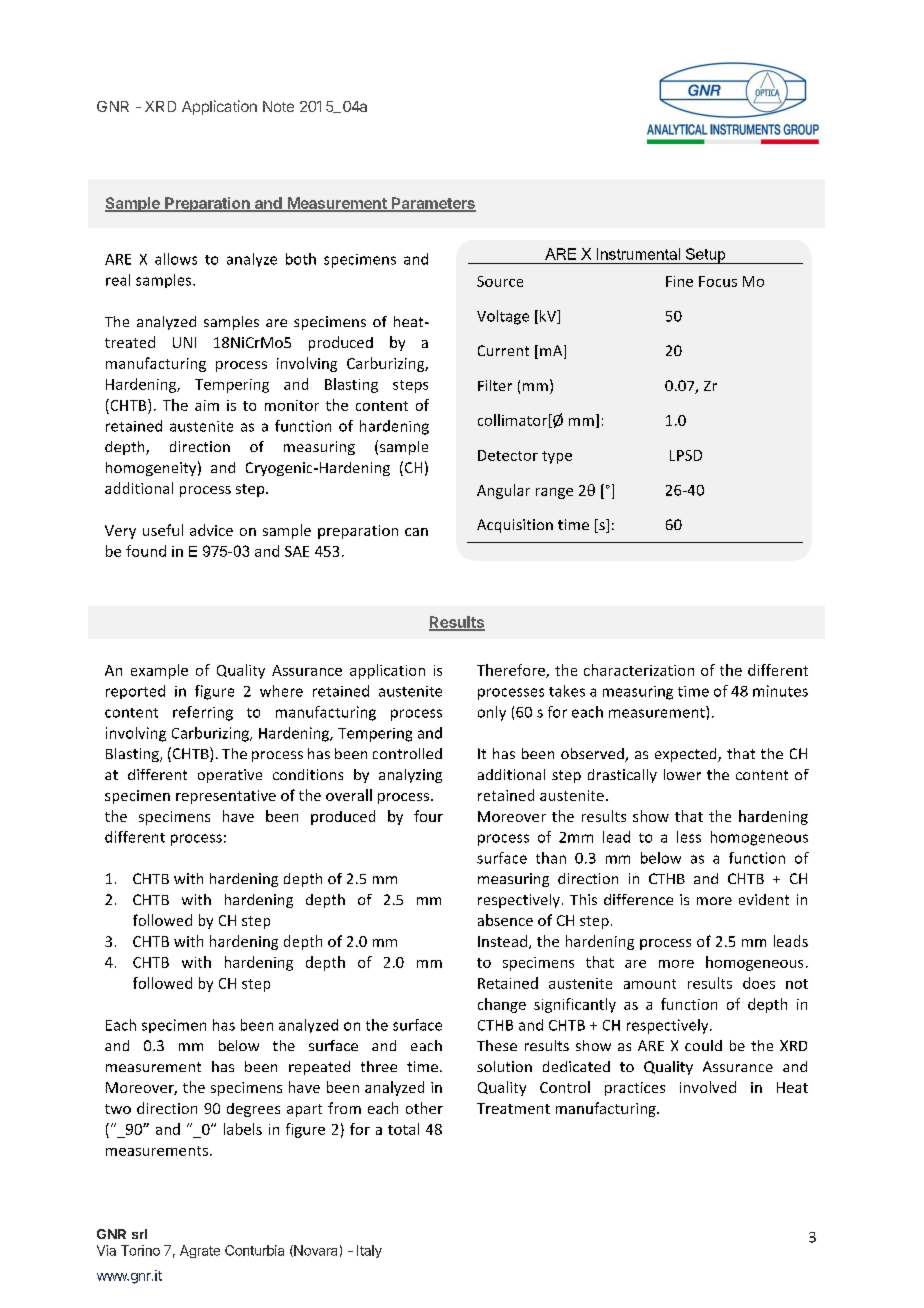  Describe the element at coordinates (639, 670) in the image. I see `characterization` at that location.
